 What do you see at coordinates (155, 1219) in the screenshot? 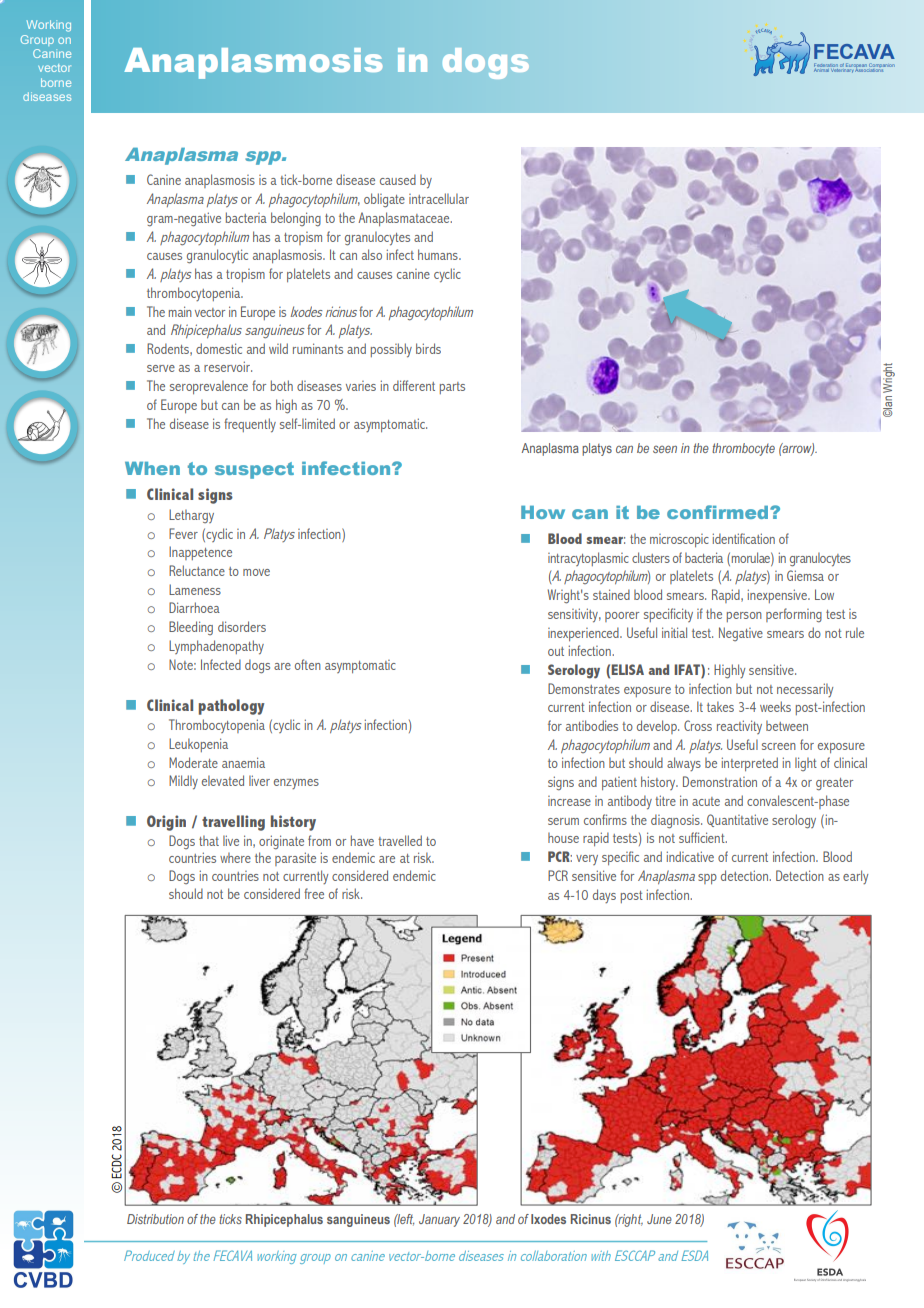
I see `Distribution` at bounding box center [155, 1219].
